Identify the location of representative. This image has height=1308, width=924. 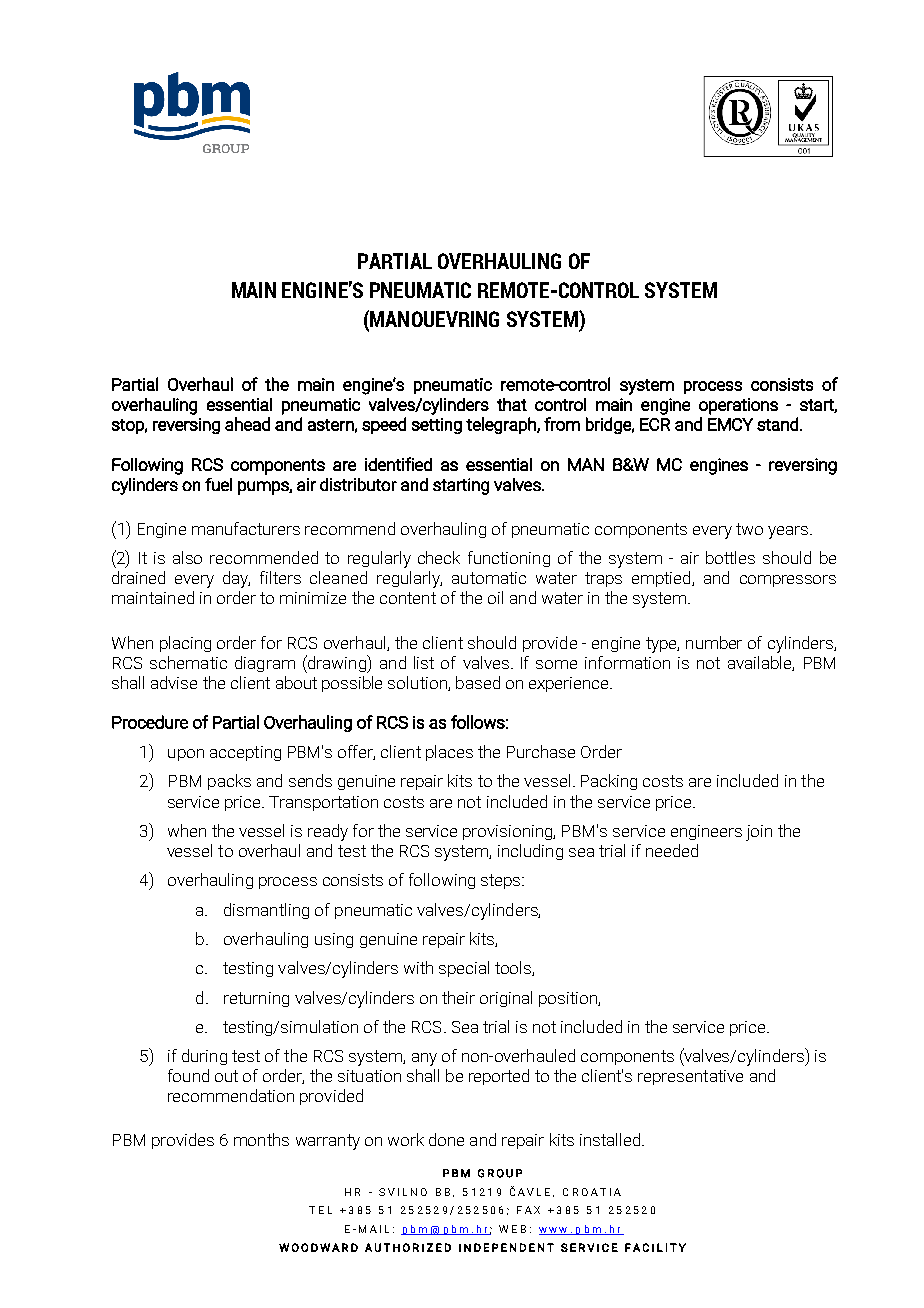
(690, 1077).
